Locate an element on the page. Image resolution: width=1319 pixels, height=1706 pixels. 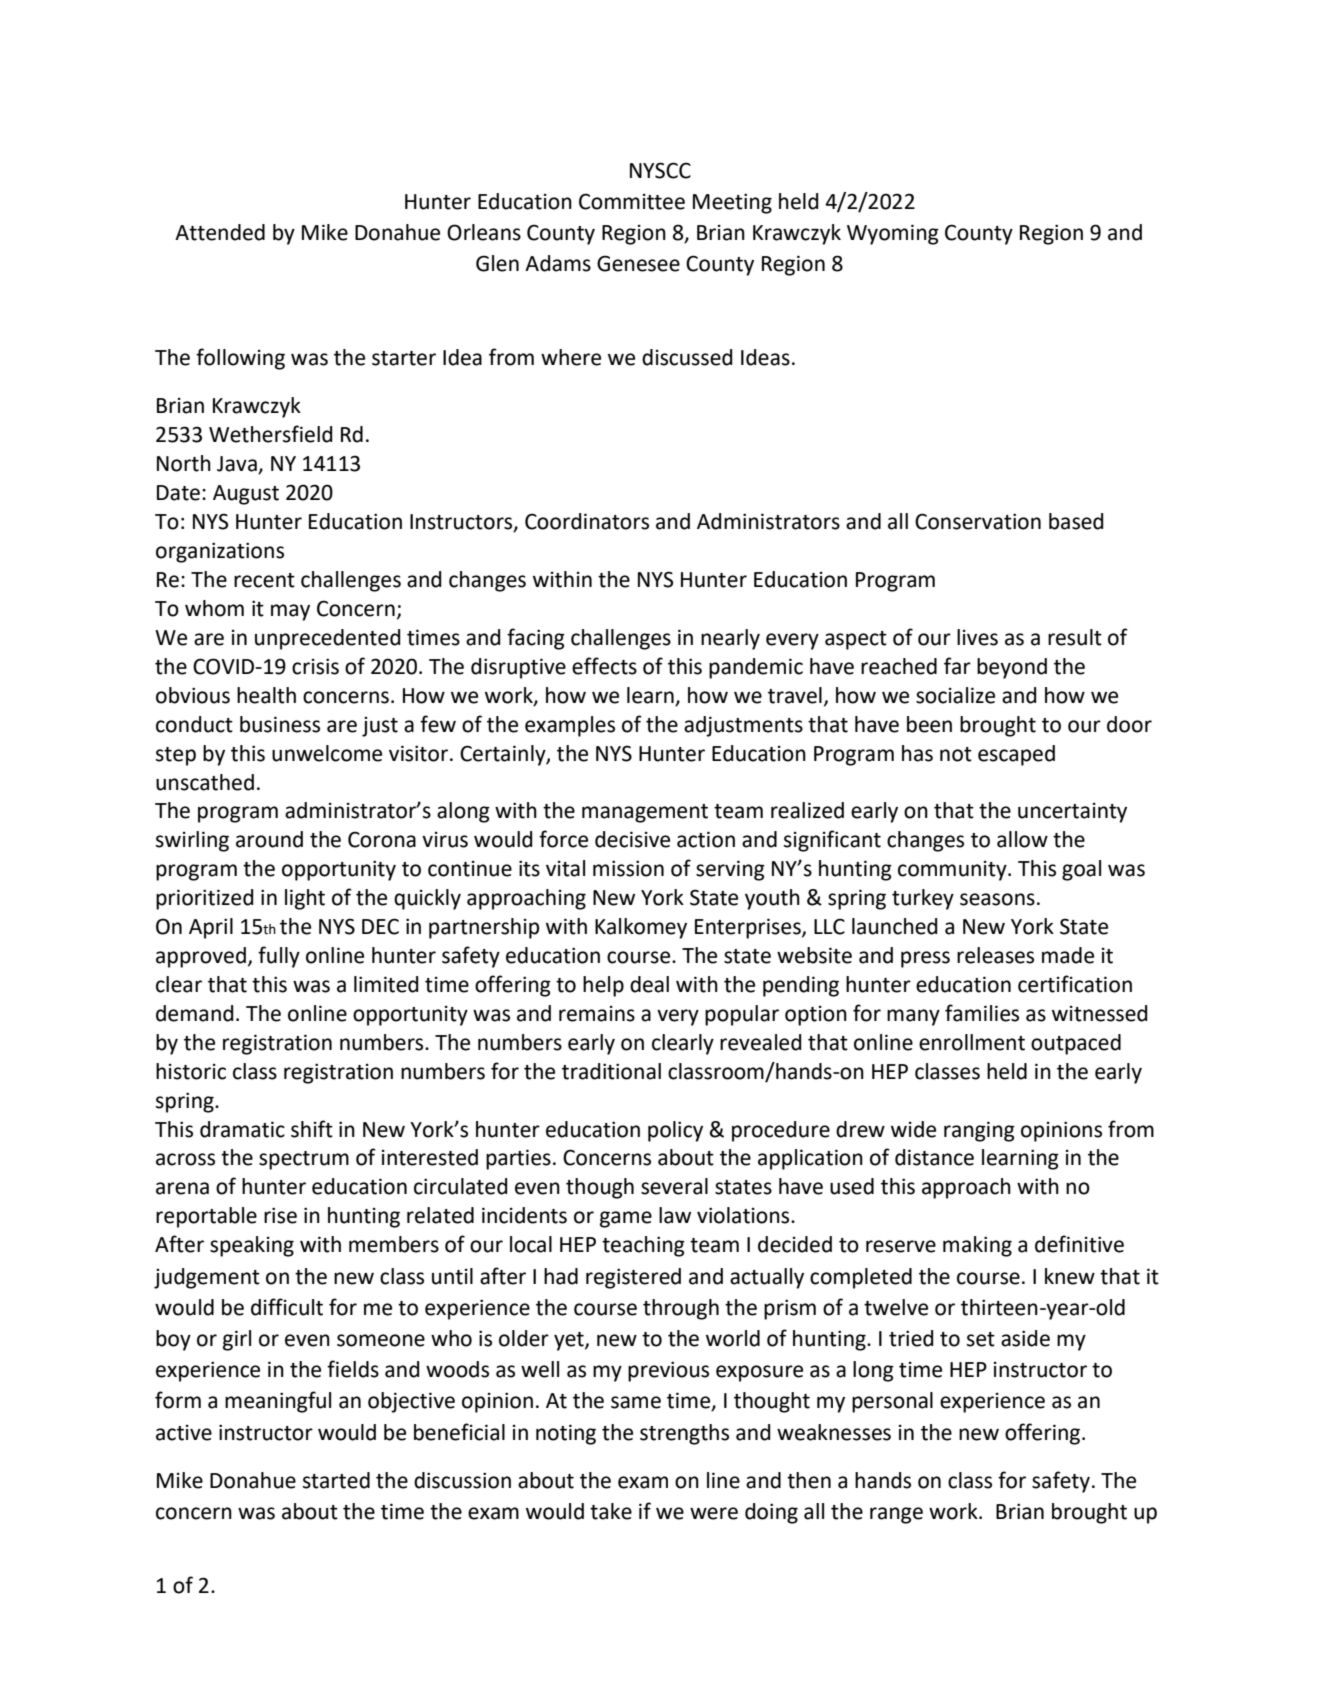
traditional is located at coordinates (611, 1071).
